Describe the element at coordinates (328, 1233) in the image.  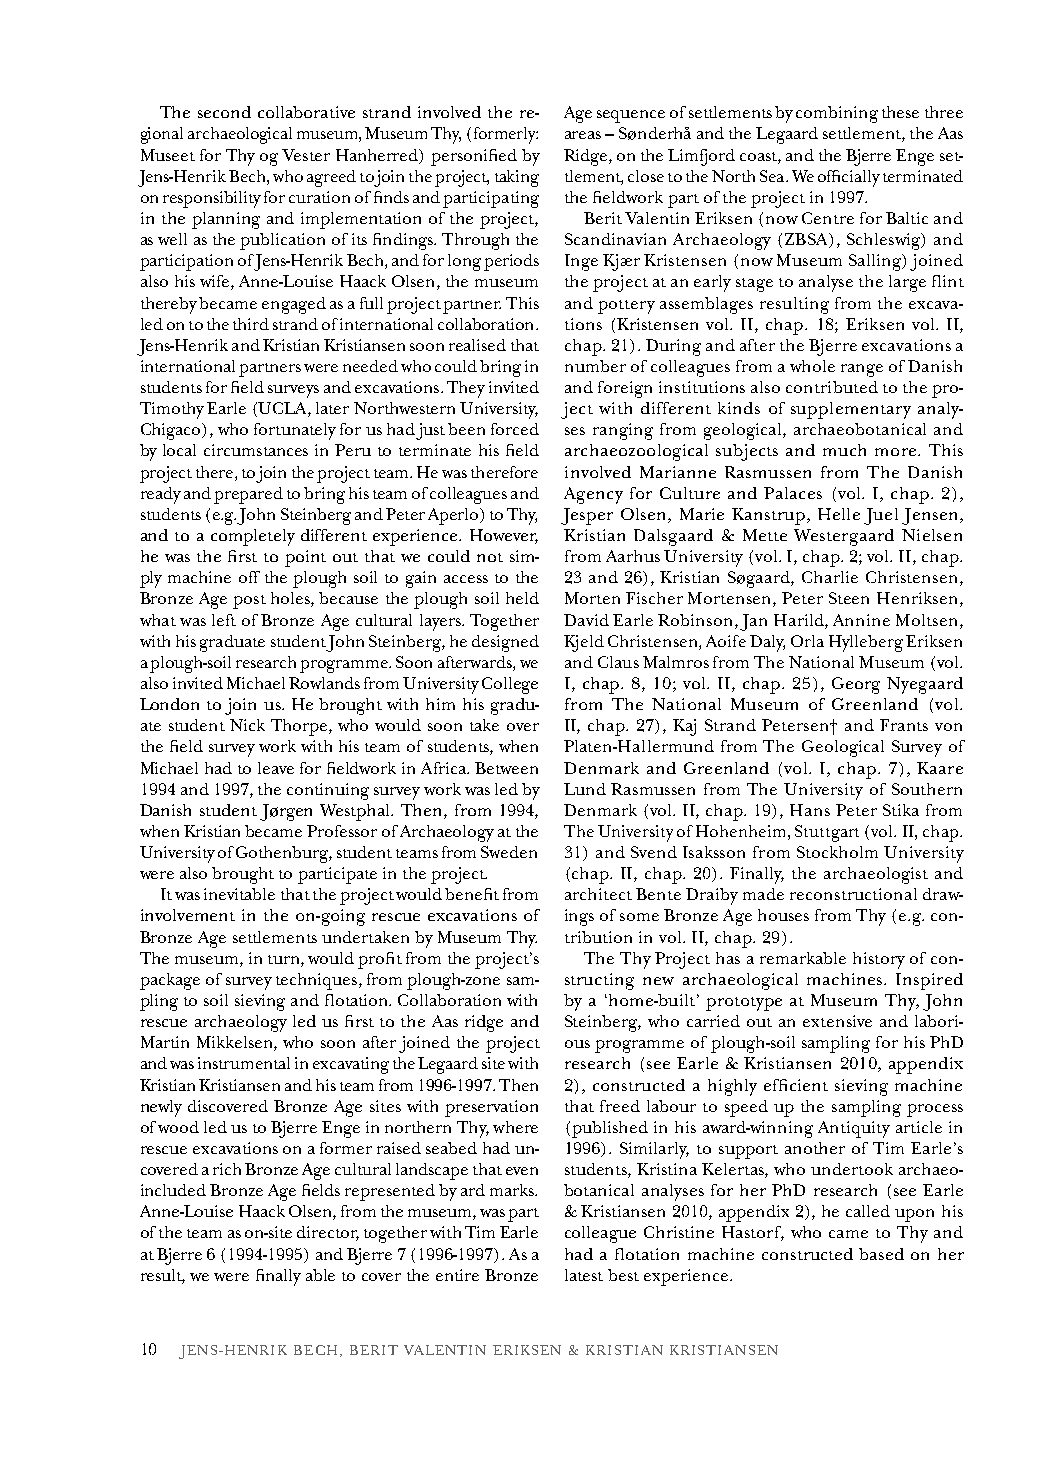
I see `director` at that location.
